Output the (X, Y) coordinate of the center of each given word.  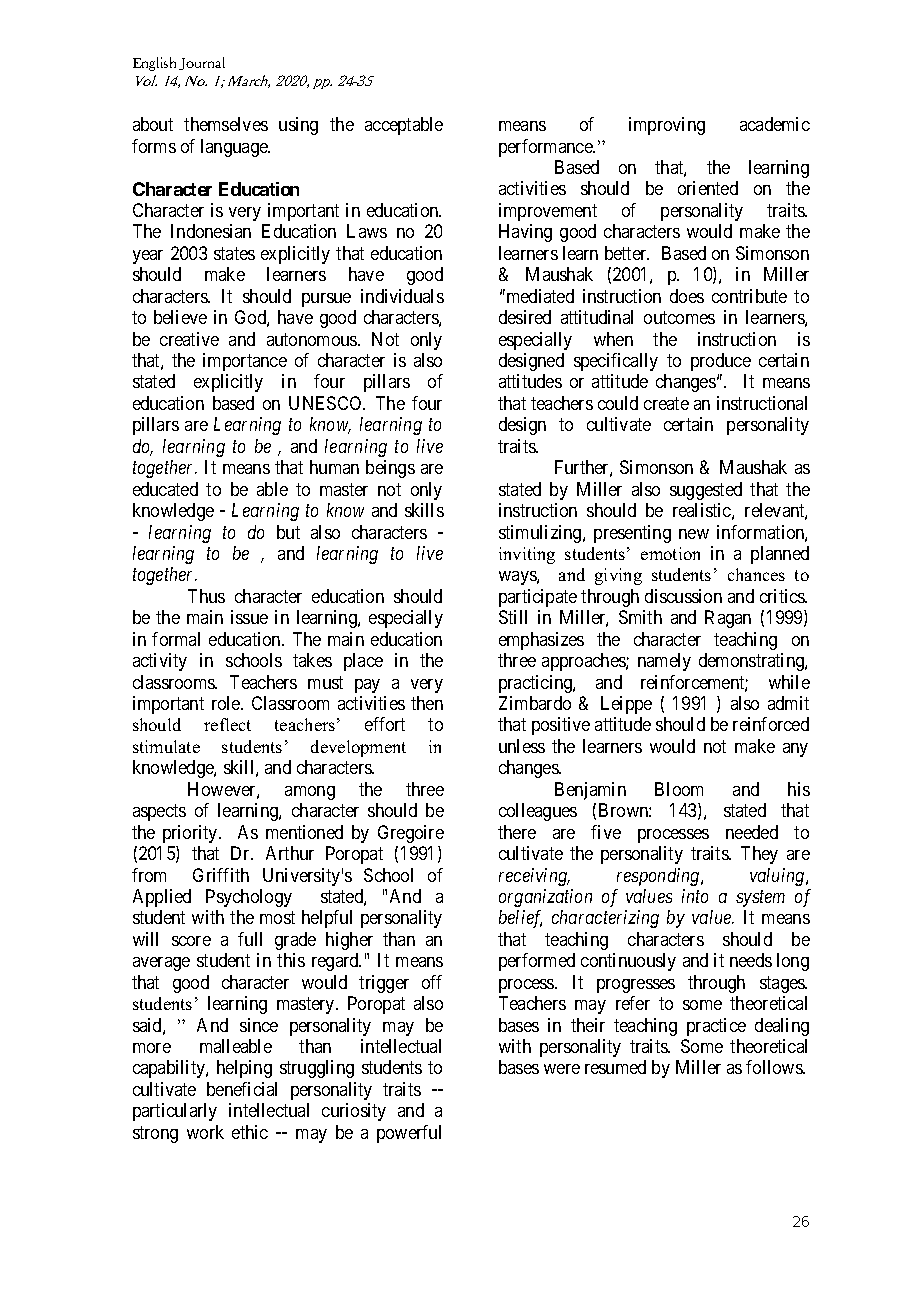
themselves (226, 124)
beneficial (242, 1089)
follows (775, 1067)
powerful (409, 1134)
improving (667, 126)
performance (546, 148)
